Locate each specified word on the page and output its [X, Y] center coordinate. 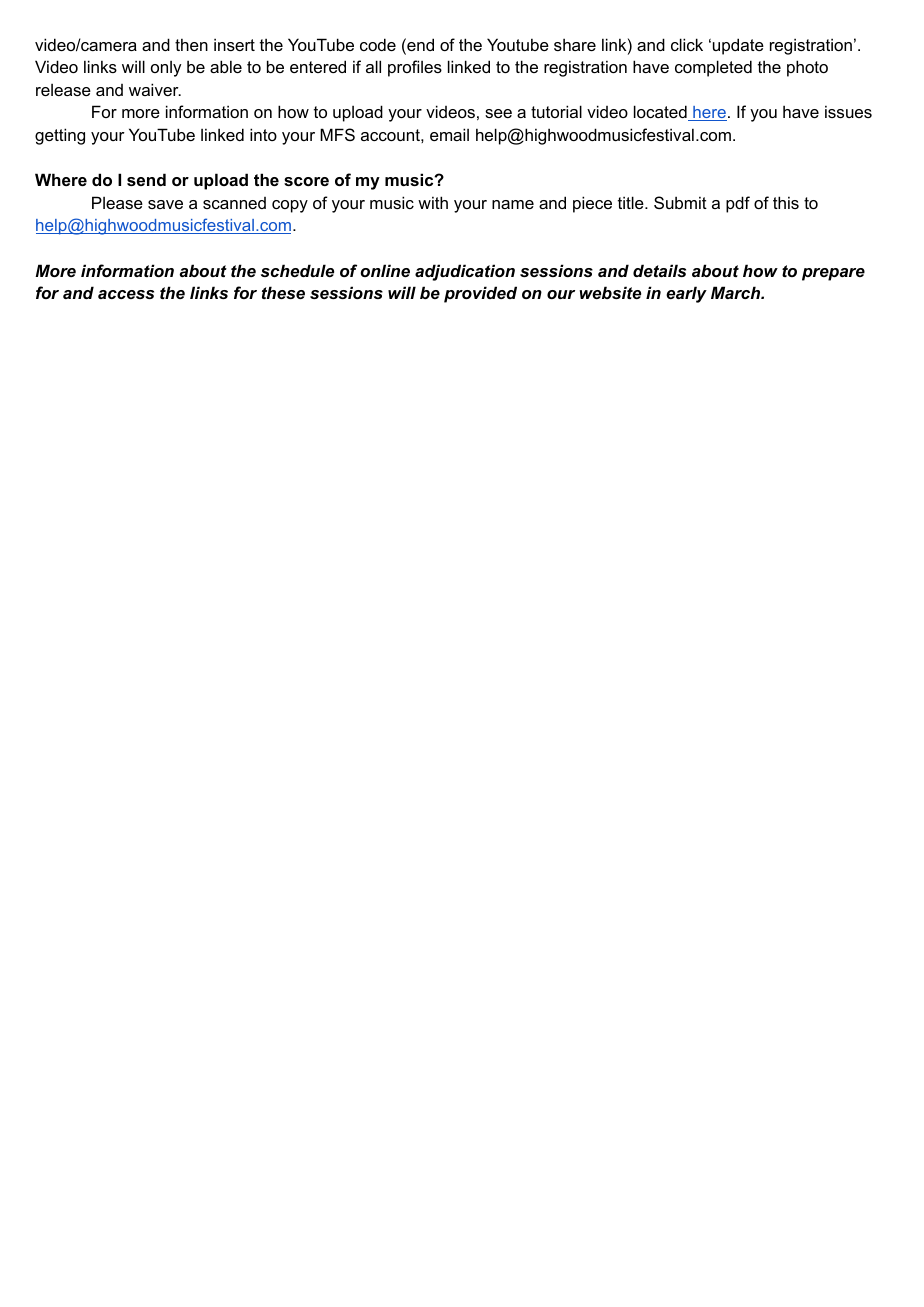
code [378, 44]
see [498, 113]
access [126, 294]
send [146, 179]
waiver [155, 89]
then [191, 44]
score [306, 181]
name [513, 204]
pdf [738, 204]
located [661, 113]
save [165, 204]
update [738, 46]
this [786, 202]
